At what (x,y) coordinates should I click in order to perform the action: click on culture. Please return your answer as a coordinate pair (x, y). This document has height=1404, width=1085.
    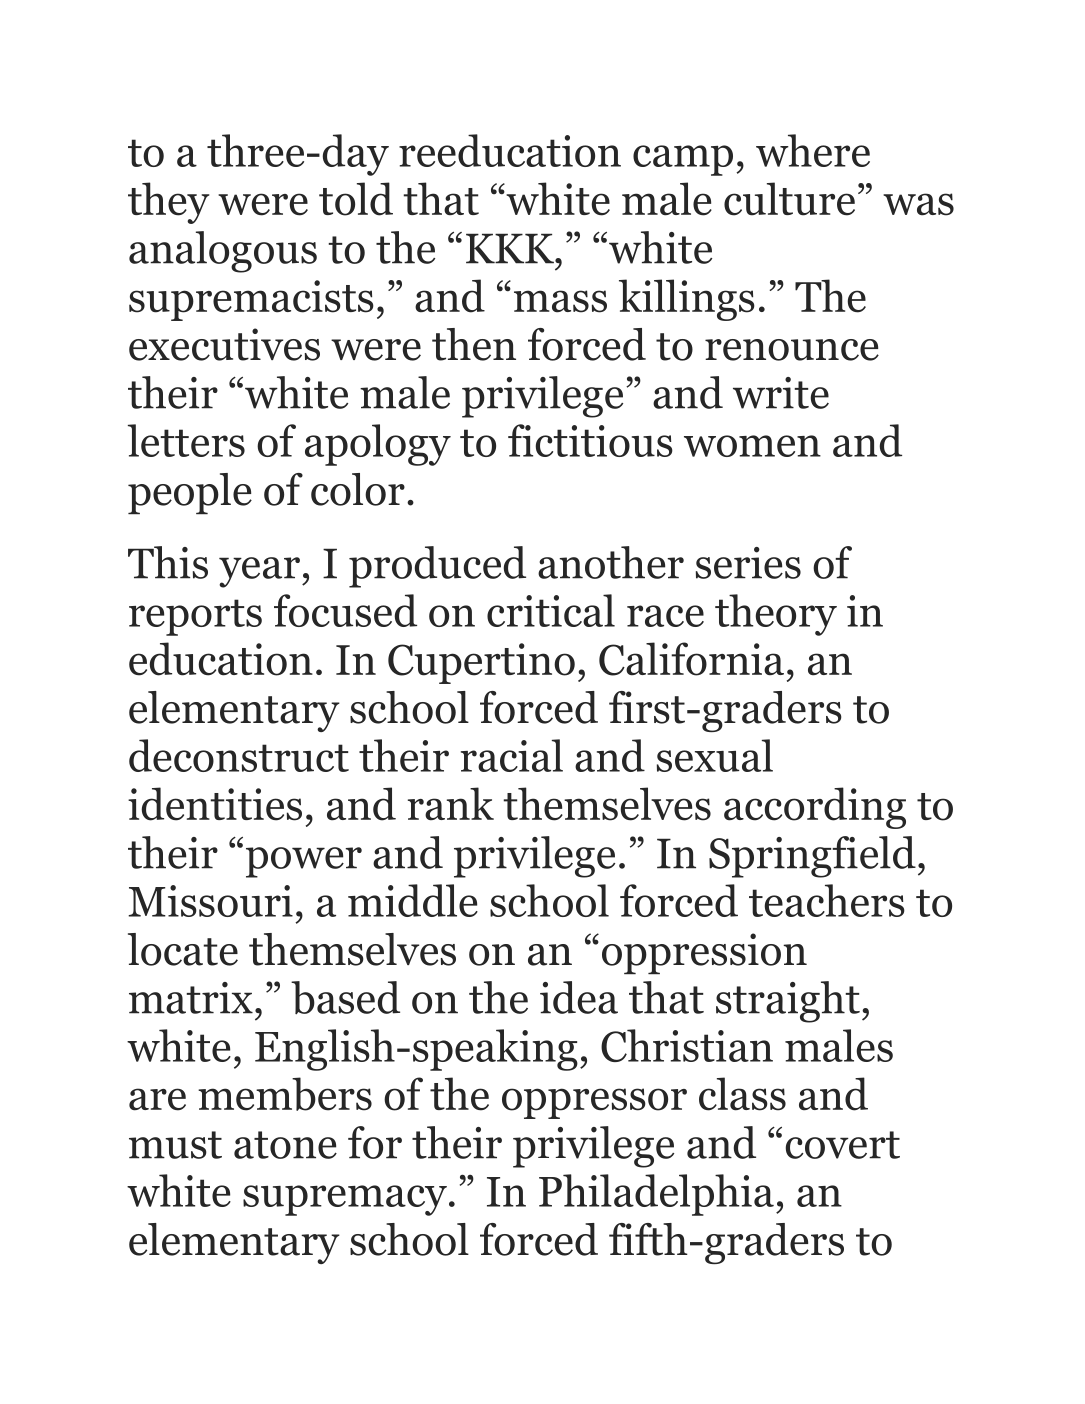
    Looking at the image, I should click on (789, 199).
